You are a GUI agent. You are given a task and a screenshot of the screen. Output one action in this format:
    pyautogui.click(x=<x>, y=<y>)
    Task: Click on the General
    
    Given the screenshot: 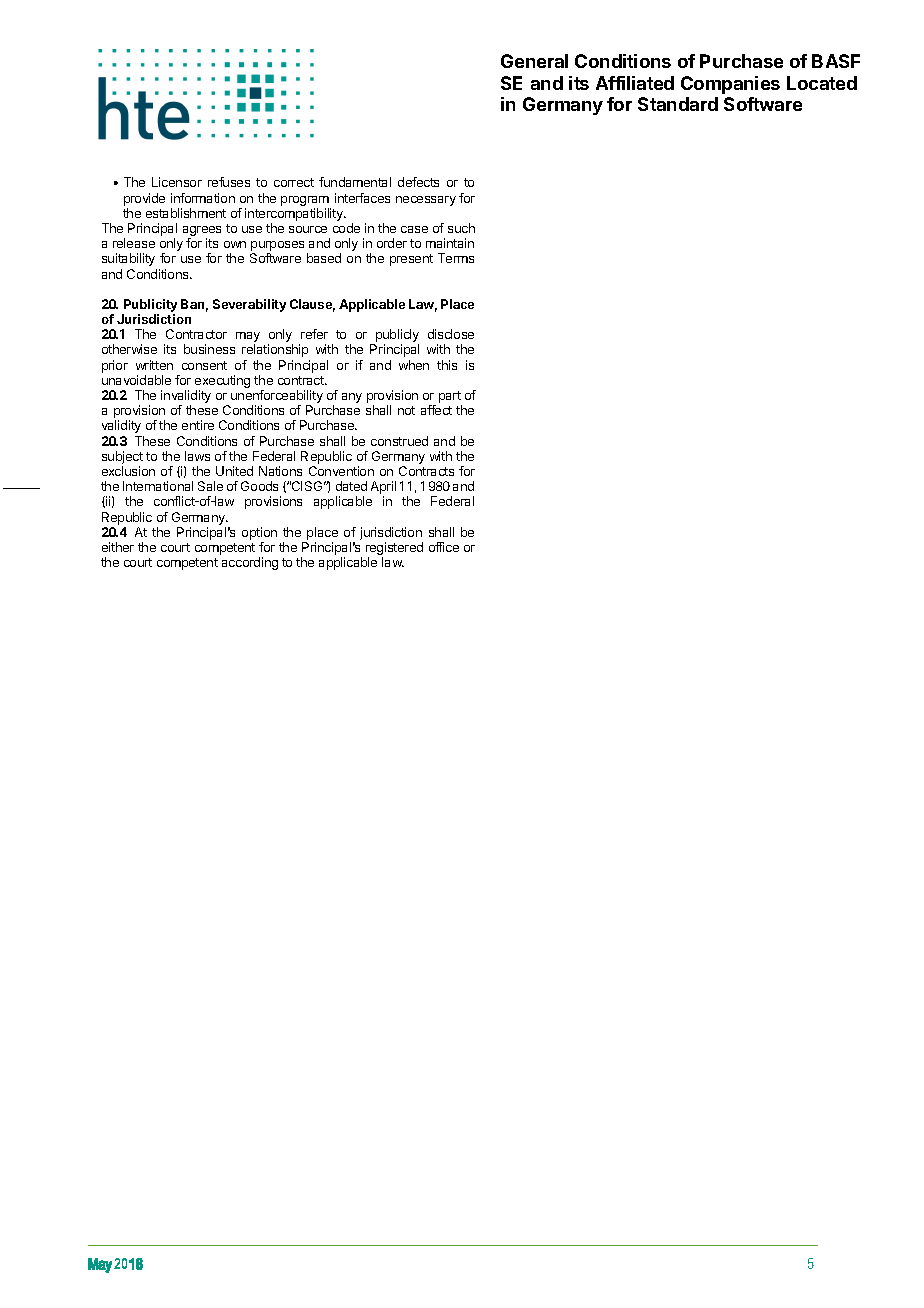 What is the action you would take?
    pyautogui.click(x=534, y=61)
